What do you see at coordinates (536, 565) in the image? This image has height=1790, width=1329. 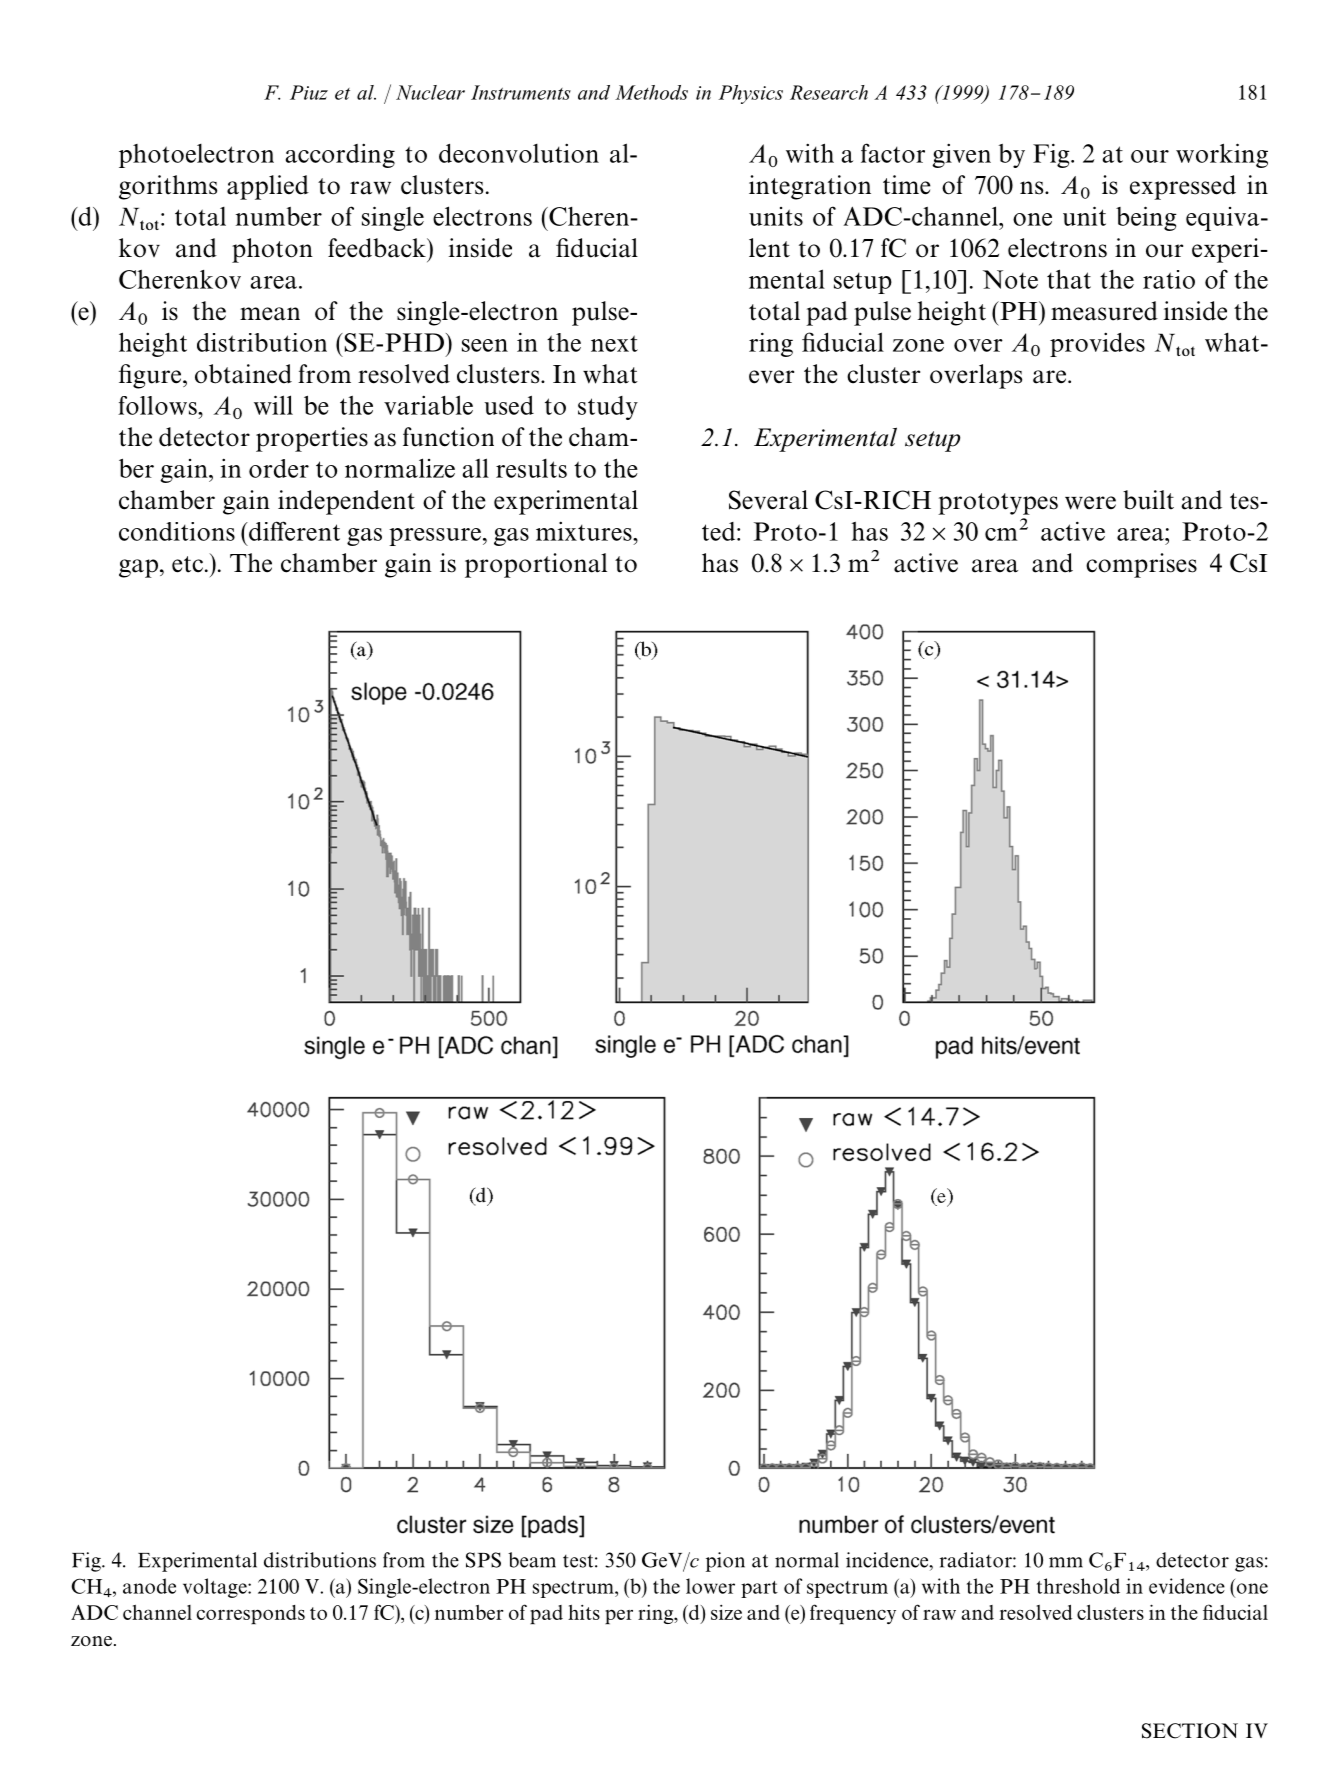 I see `proportional` at bounding box center [536, 565].
